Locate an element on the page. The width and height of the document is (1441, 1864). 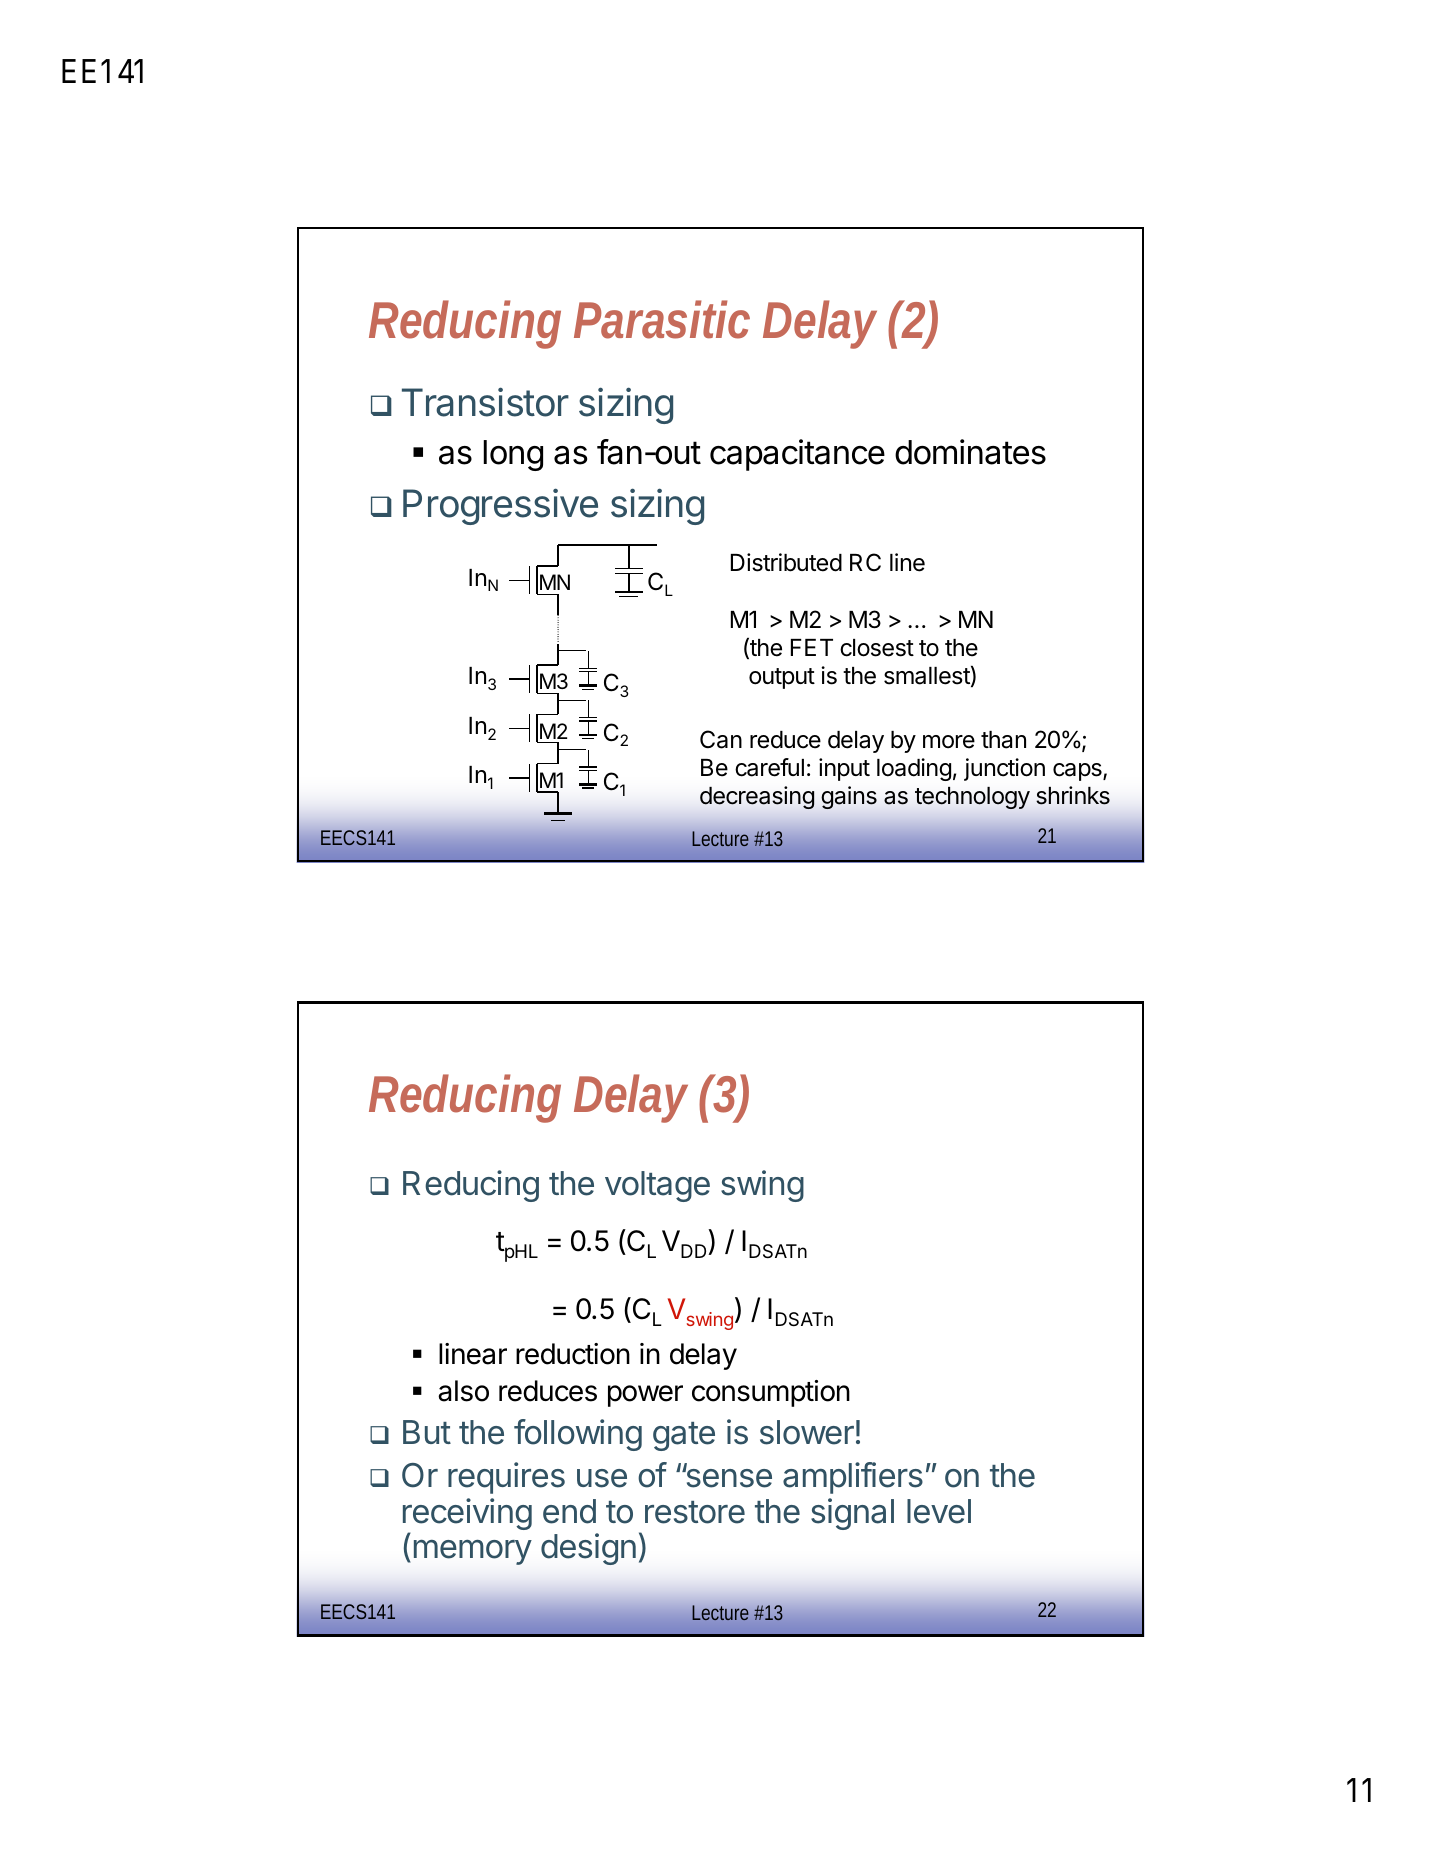
slower is located at coordinates (807, 1432).
